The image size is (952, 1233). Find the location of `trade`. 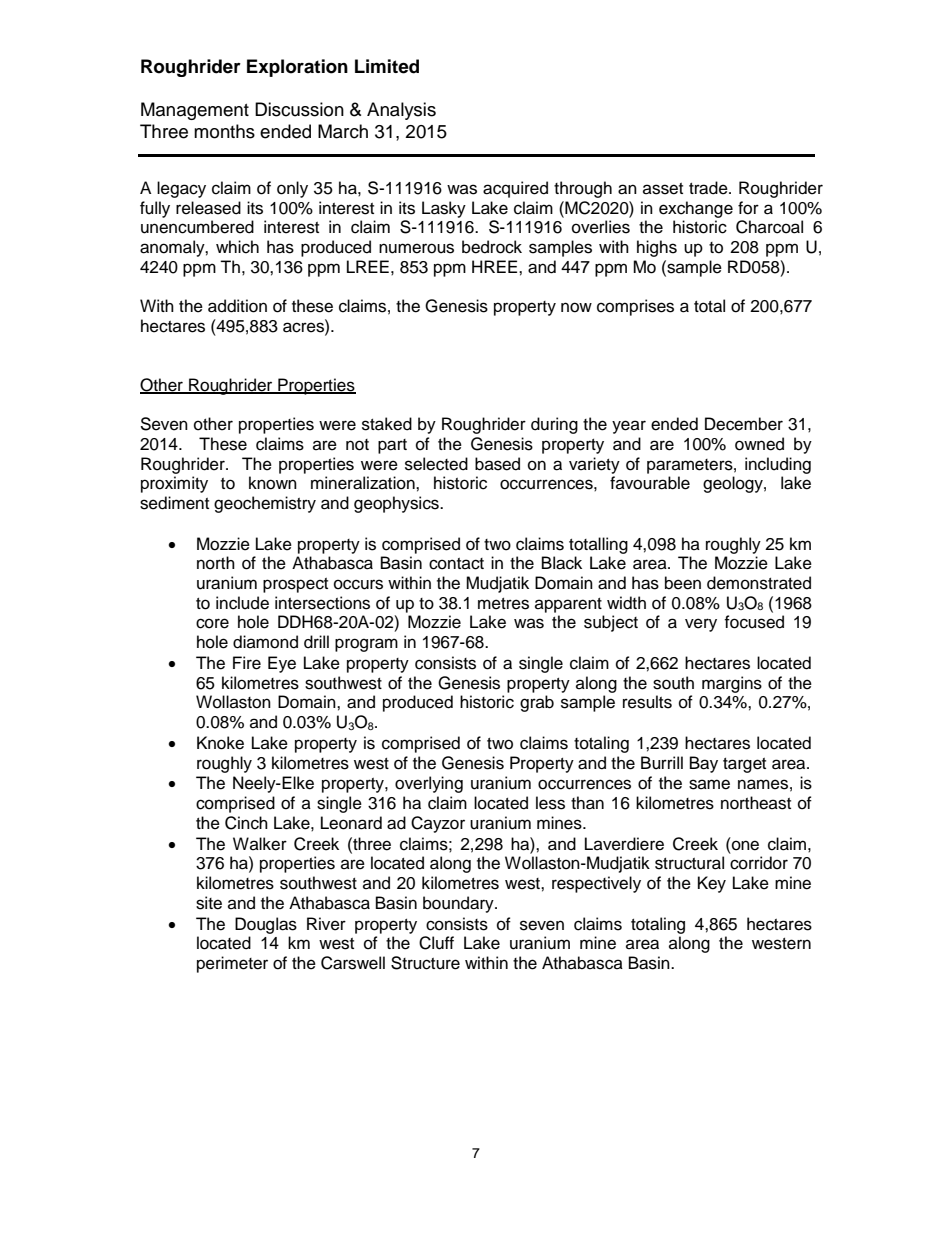

trade is located at coordinates (709, 188).
